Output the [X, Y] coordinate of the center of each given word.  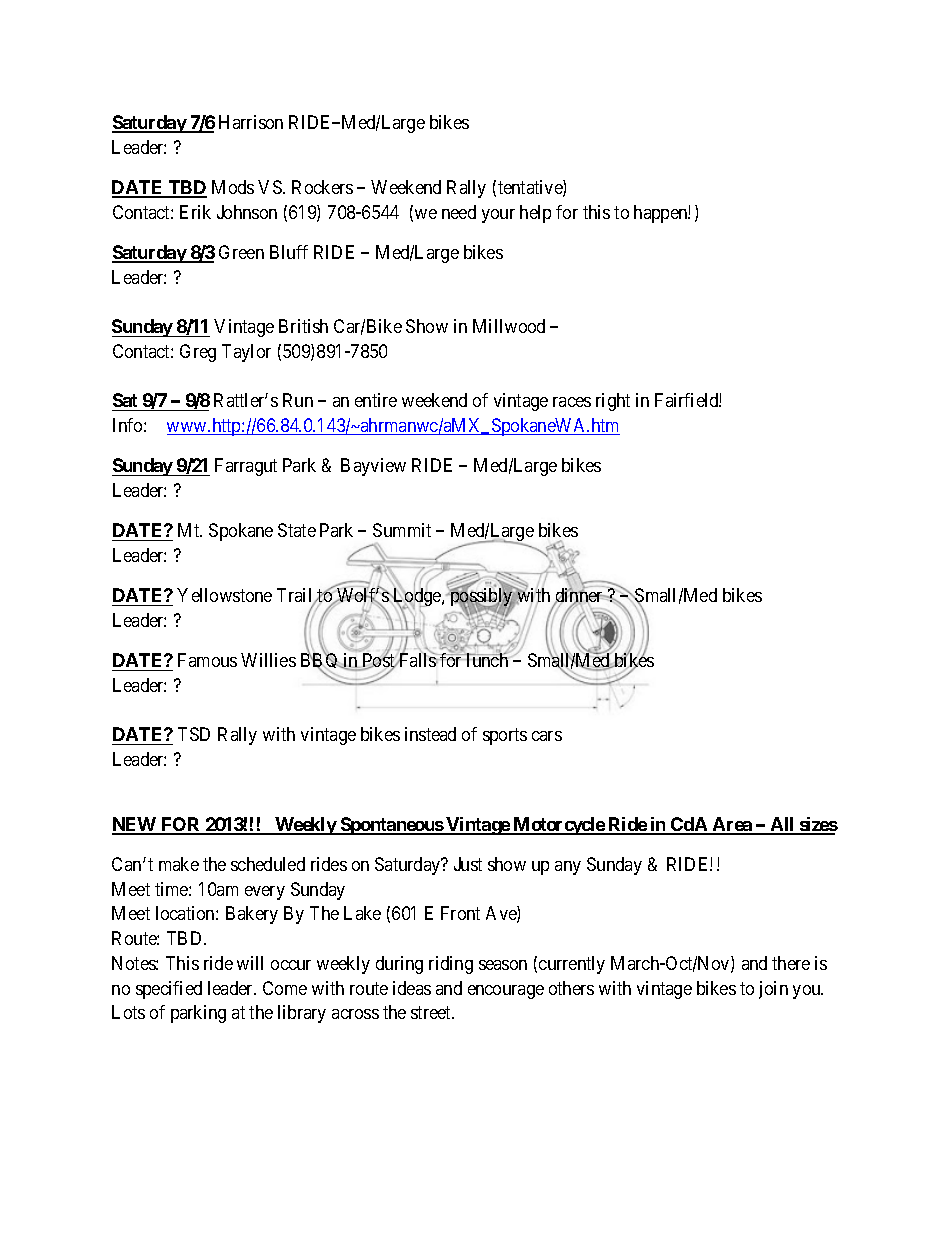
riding [451, 965]
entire [376, 400]
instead [430, 734]
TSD [194, 734]
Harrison [251, 122]
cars [547, 736]
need [459, 212]
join [773, 990]
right [613, 402]
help [535, 214]
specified [169, 990]
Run [298, 400]
